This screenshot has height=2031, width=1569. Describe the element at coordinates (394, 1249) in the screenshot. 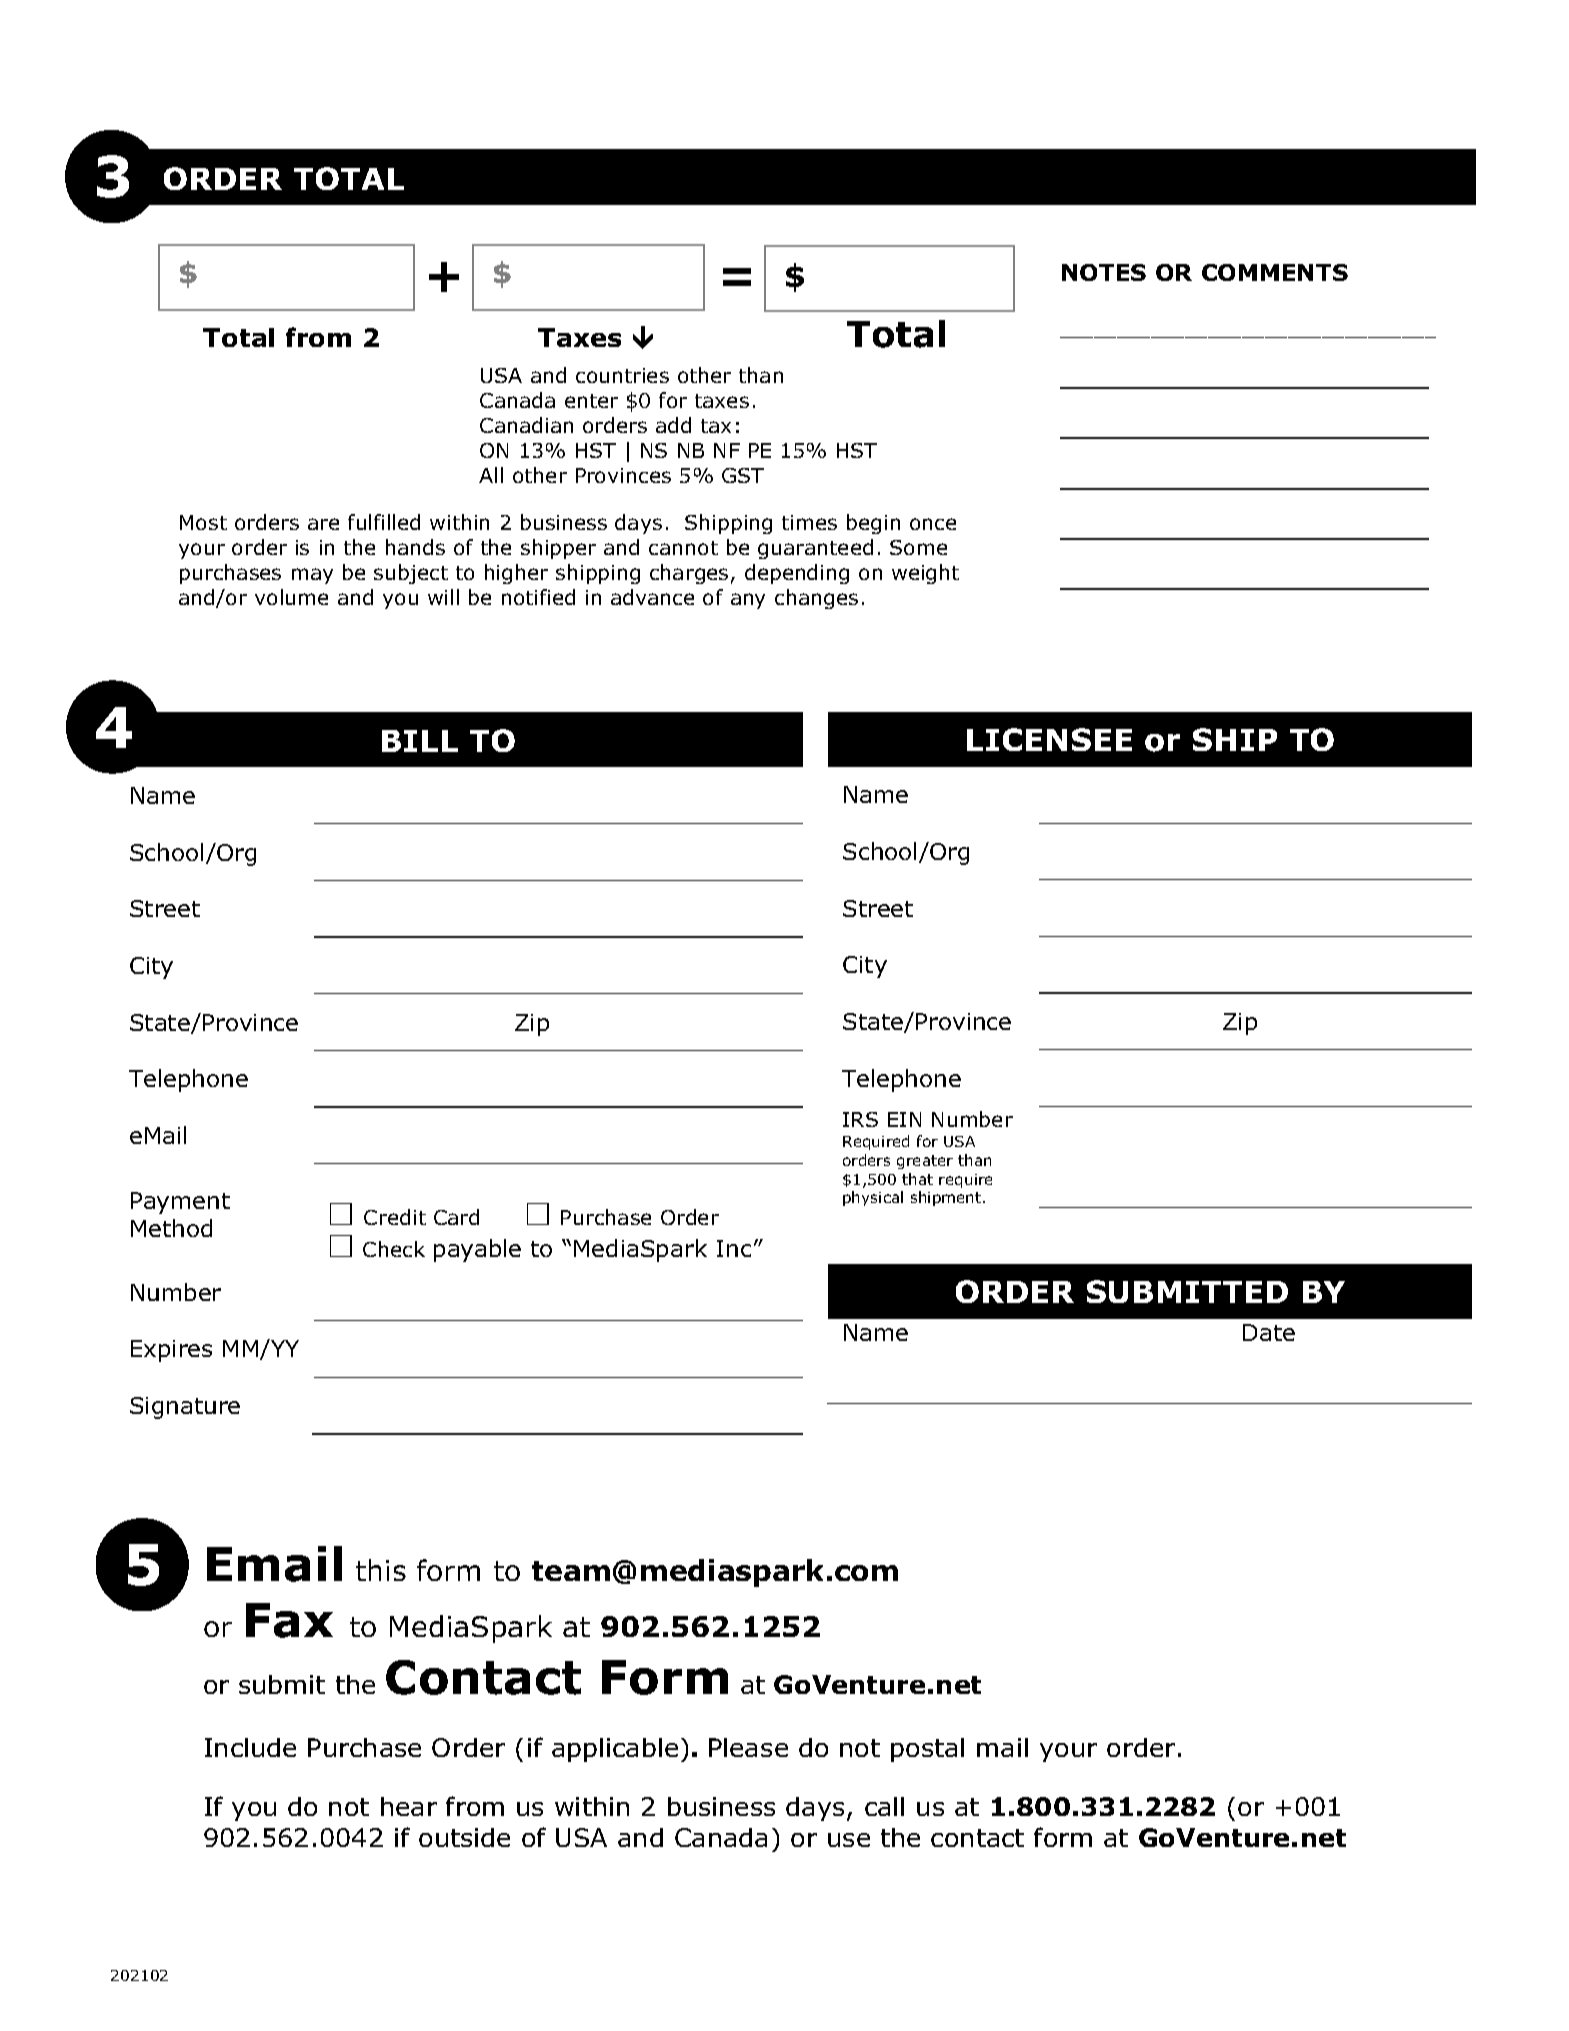

I see `Check` at that location.
